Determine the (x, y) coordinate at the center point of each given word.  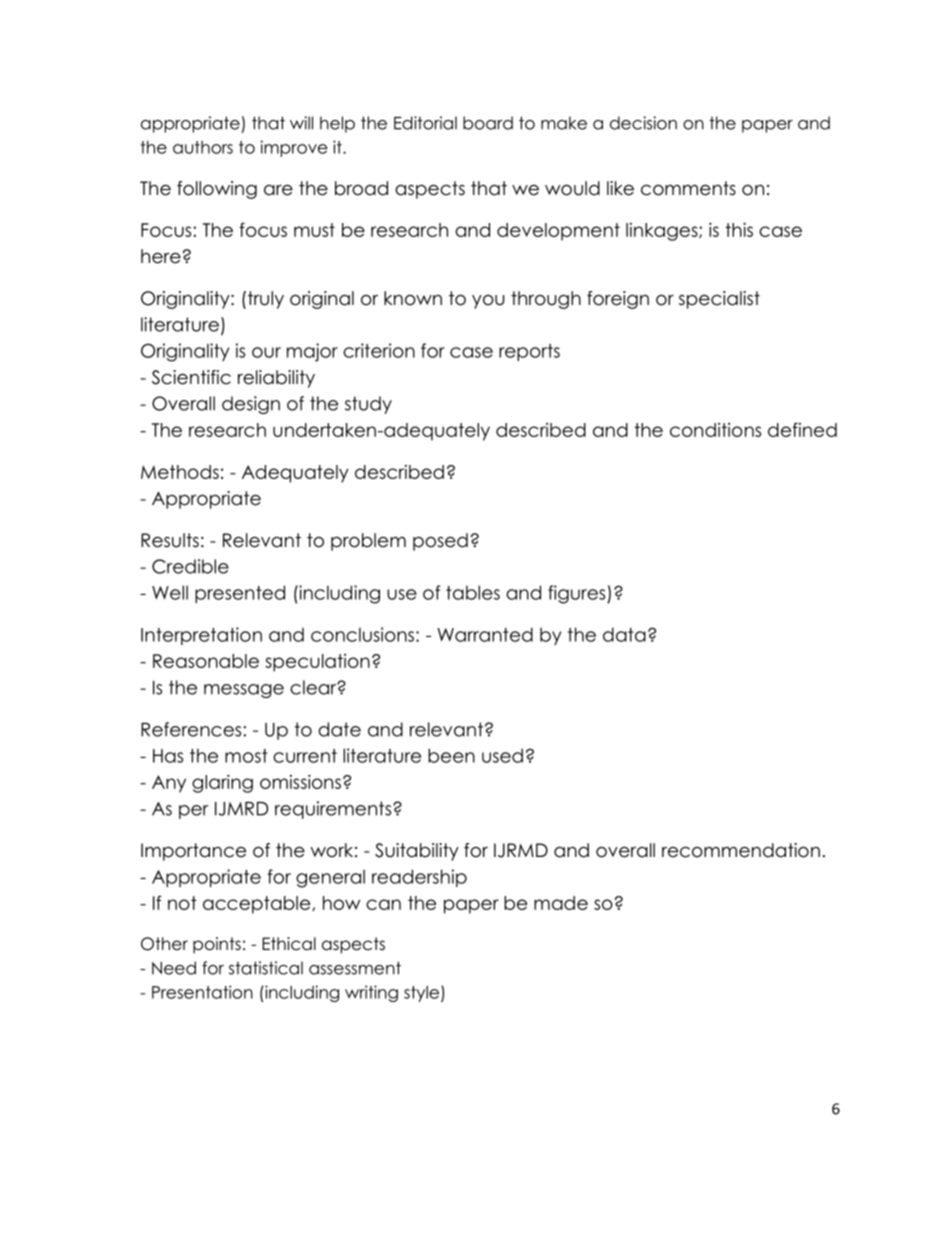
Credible (190, 566)
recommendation (741, 850)
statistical (266, 968)
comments (688, 188)
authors (203, 147)
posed (440, 542)
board (488, 123)
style (423, 994)
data (624, 634)
